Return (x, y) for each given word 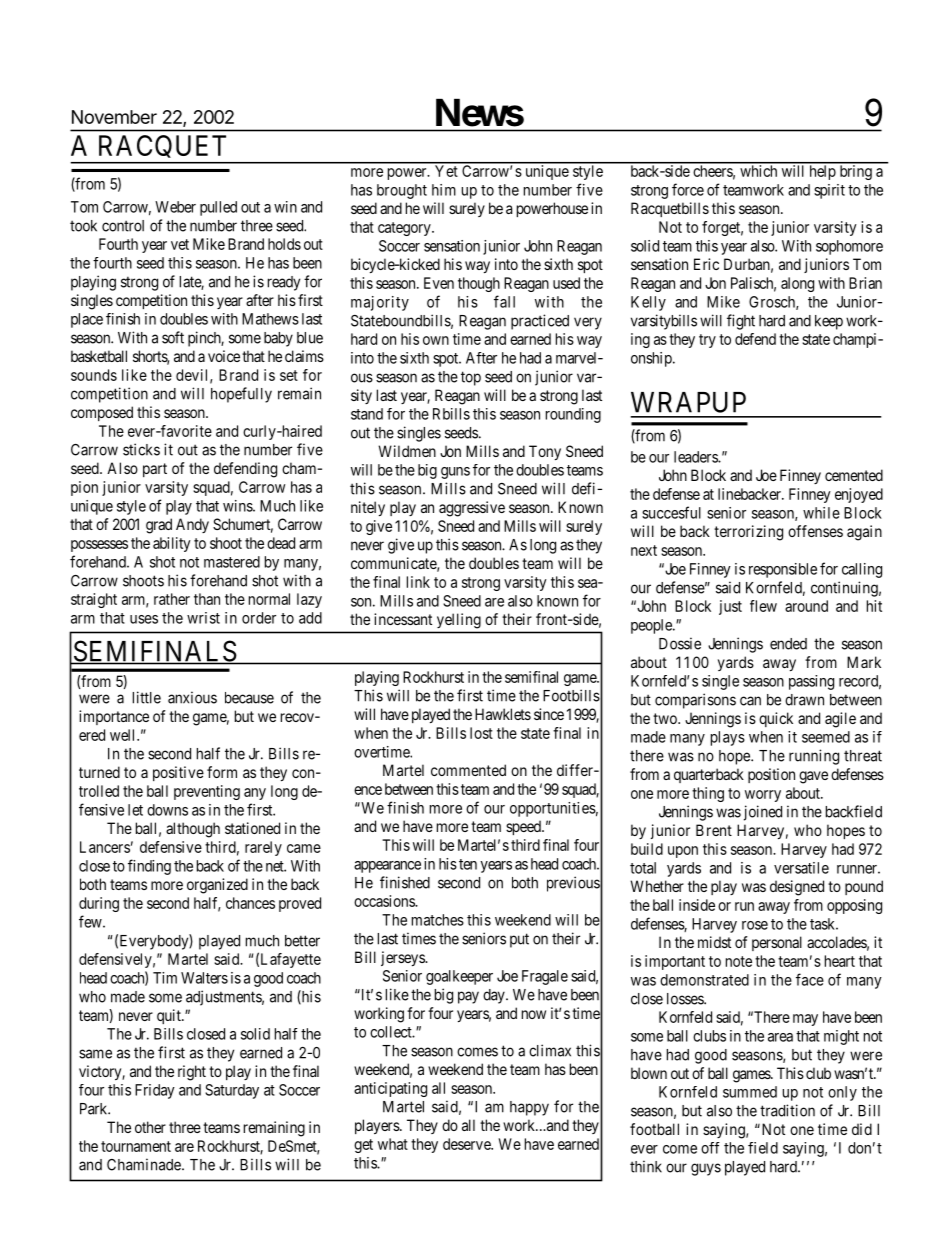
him (444, 190)
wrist (203, 618)
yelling (459, 620)
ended (788, 644)
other (150, 1127)
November (114, 117)
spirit (829, 191)
